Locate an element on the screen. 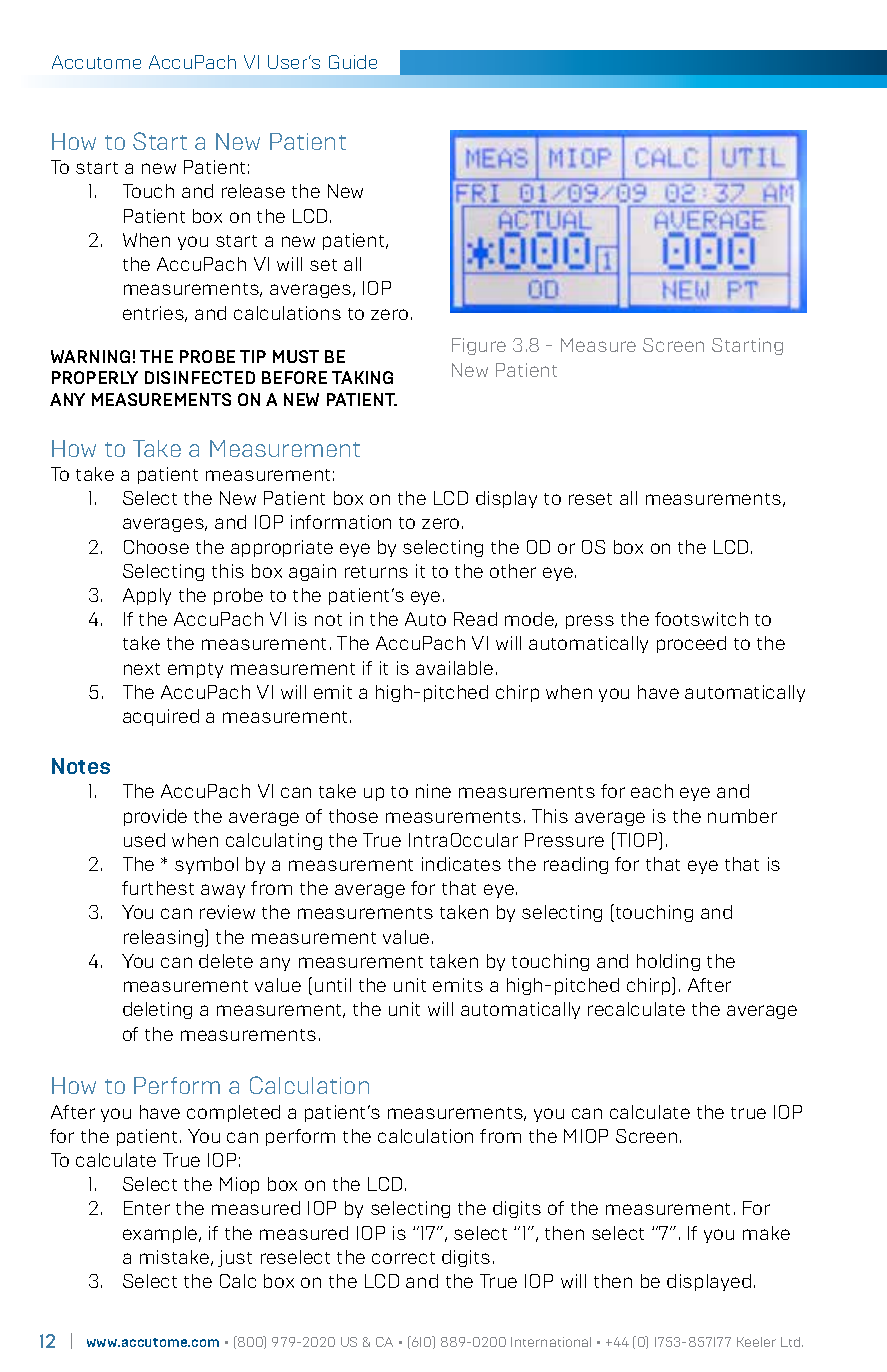  holding is located at coordinates (668, 962).
